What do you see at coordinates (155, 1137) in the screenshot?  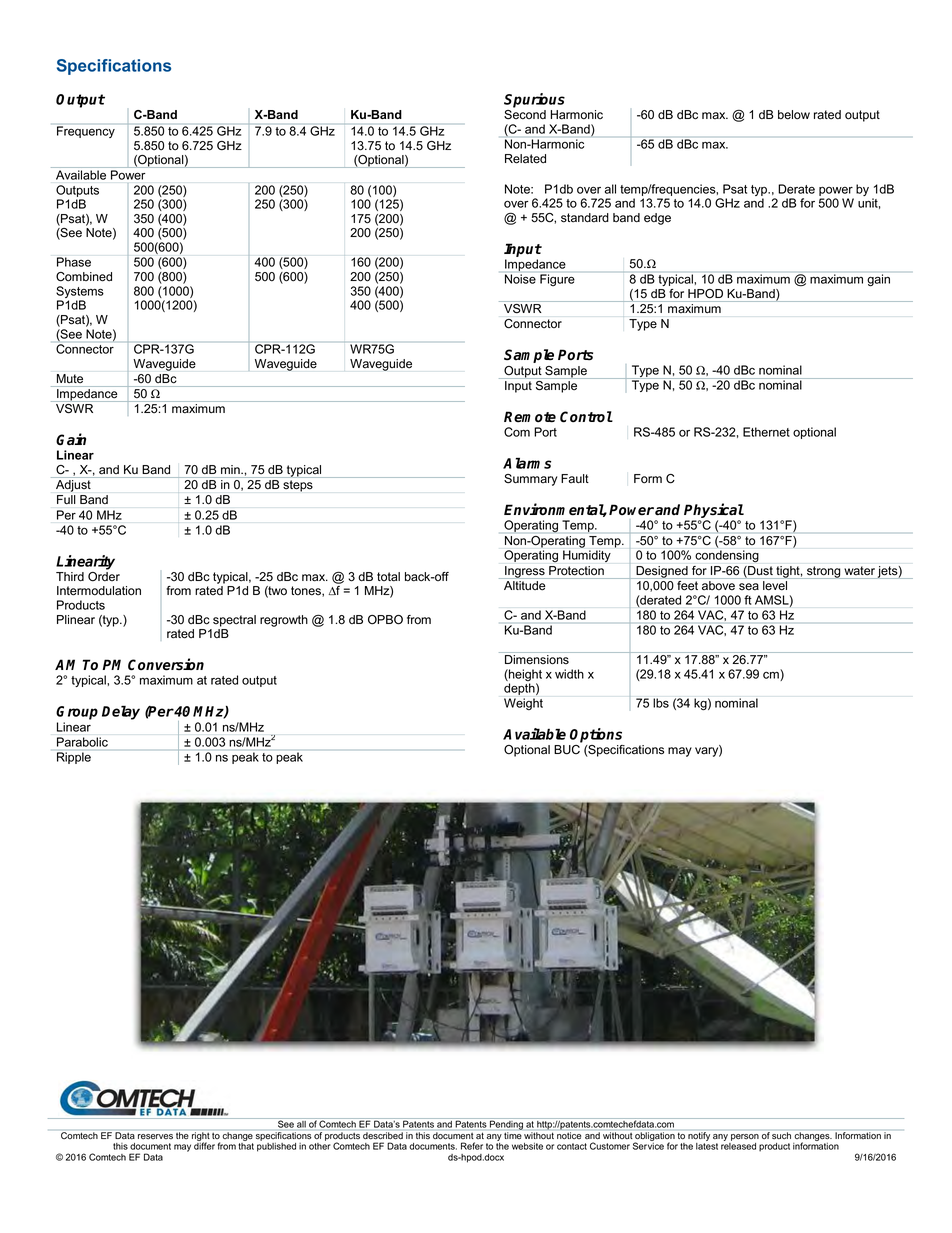 I see `reserves` at bounding box center [155, 1137].
